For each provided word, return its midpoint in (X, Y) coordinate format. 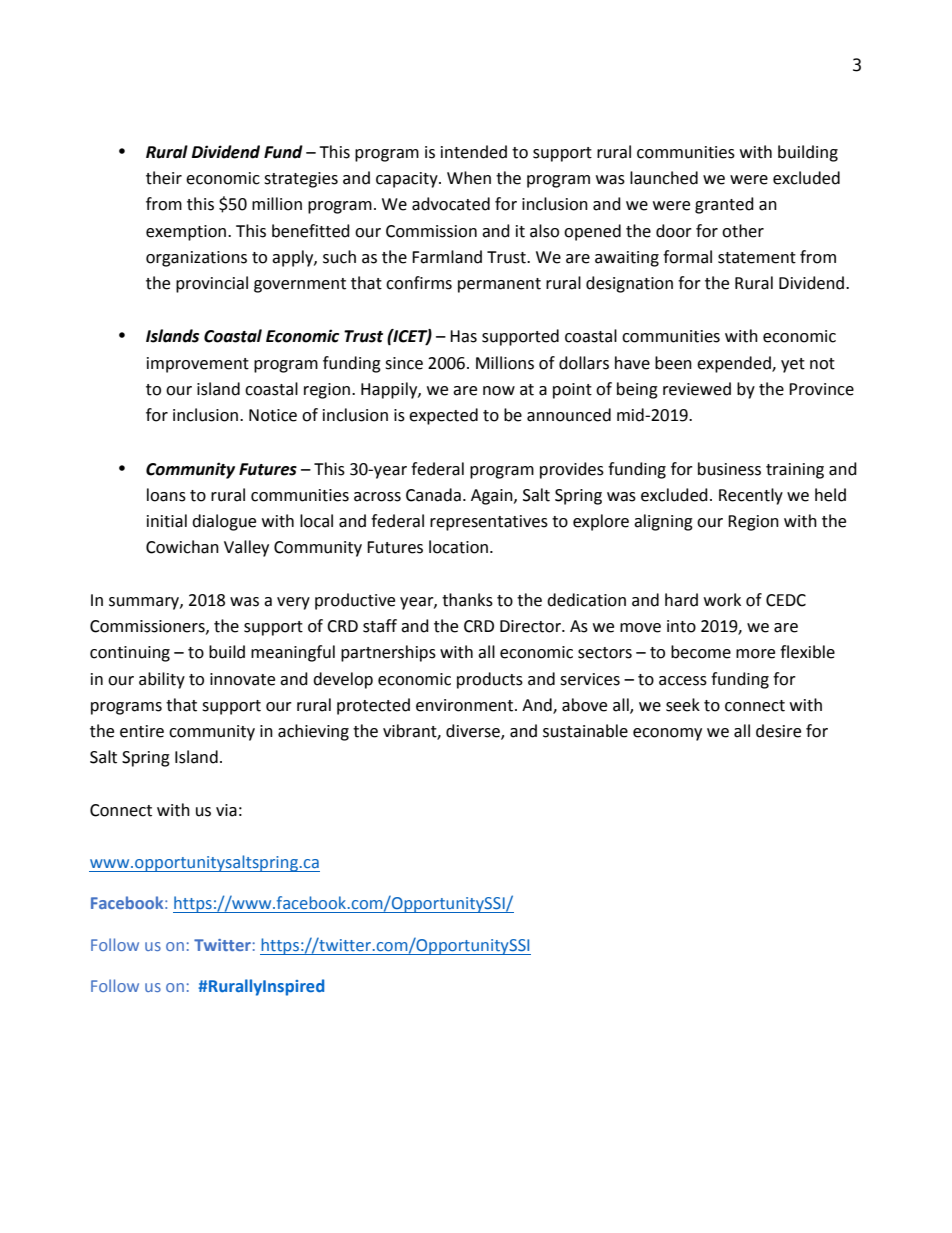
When (469, 178)
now (499, 391)
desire (778, 731)
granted (724, 205)
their (164, 178)
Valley (246, 548)
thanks (467, 600)
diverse (474, 731)
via (226, 810)
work (722, 600)
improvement (198, 365)
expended (735, 364)
